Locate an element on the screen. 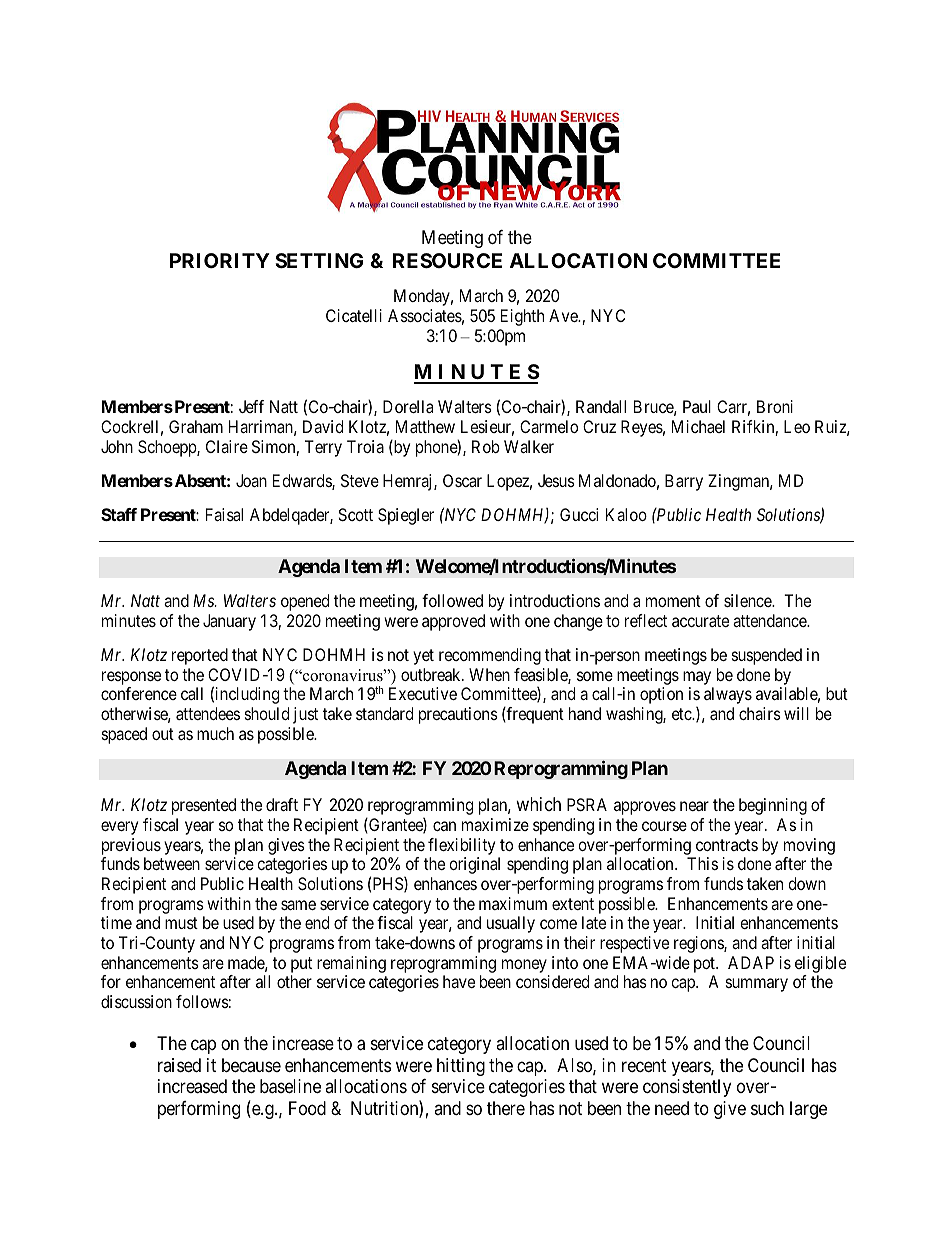 Image resolution: width=952 pixels, height=1233 pixels. When is located at coordinates (489, 674).
